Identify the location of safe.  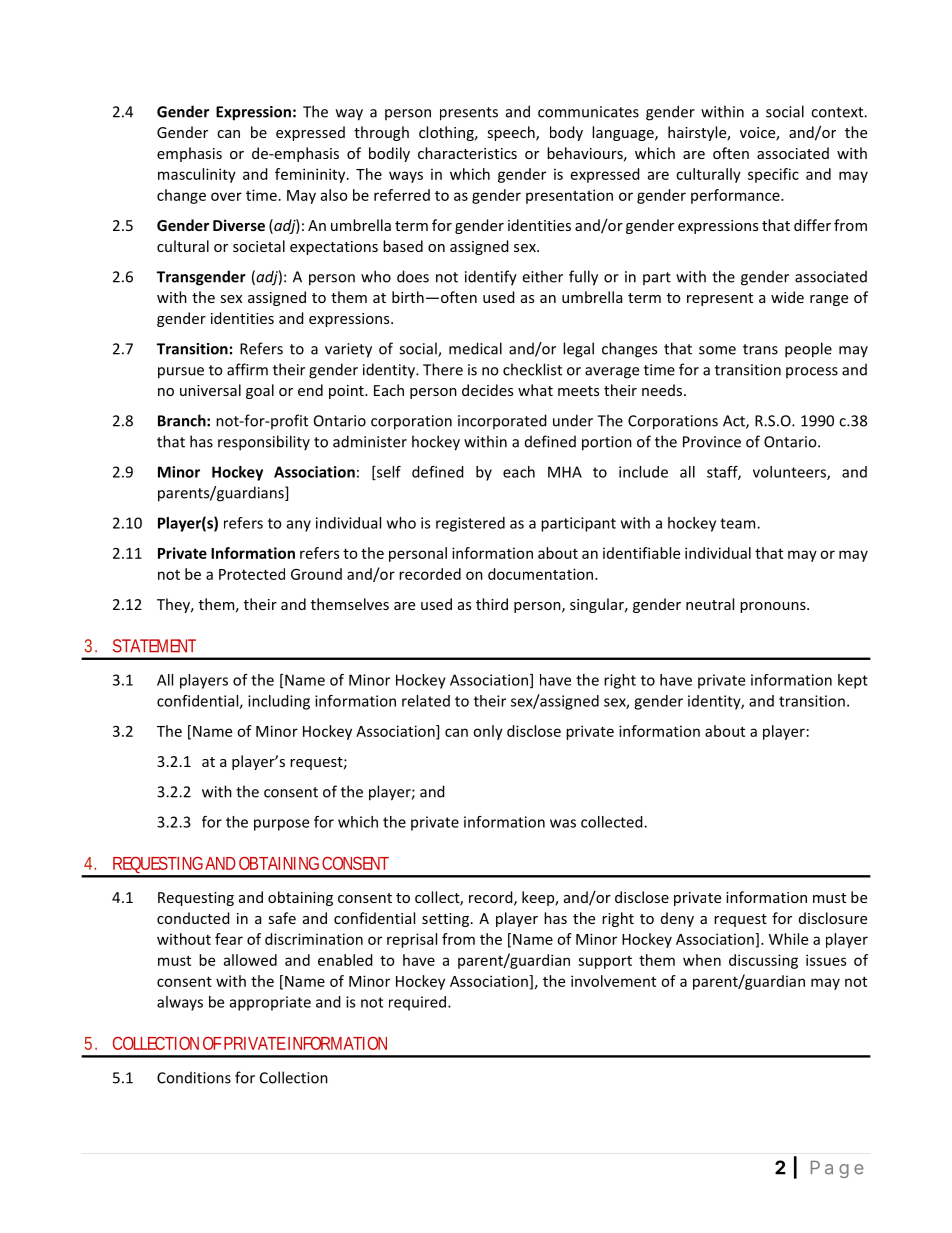
(282, 918).
